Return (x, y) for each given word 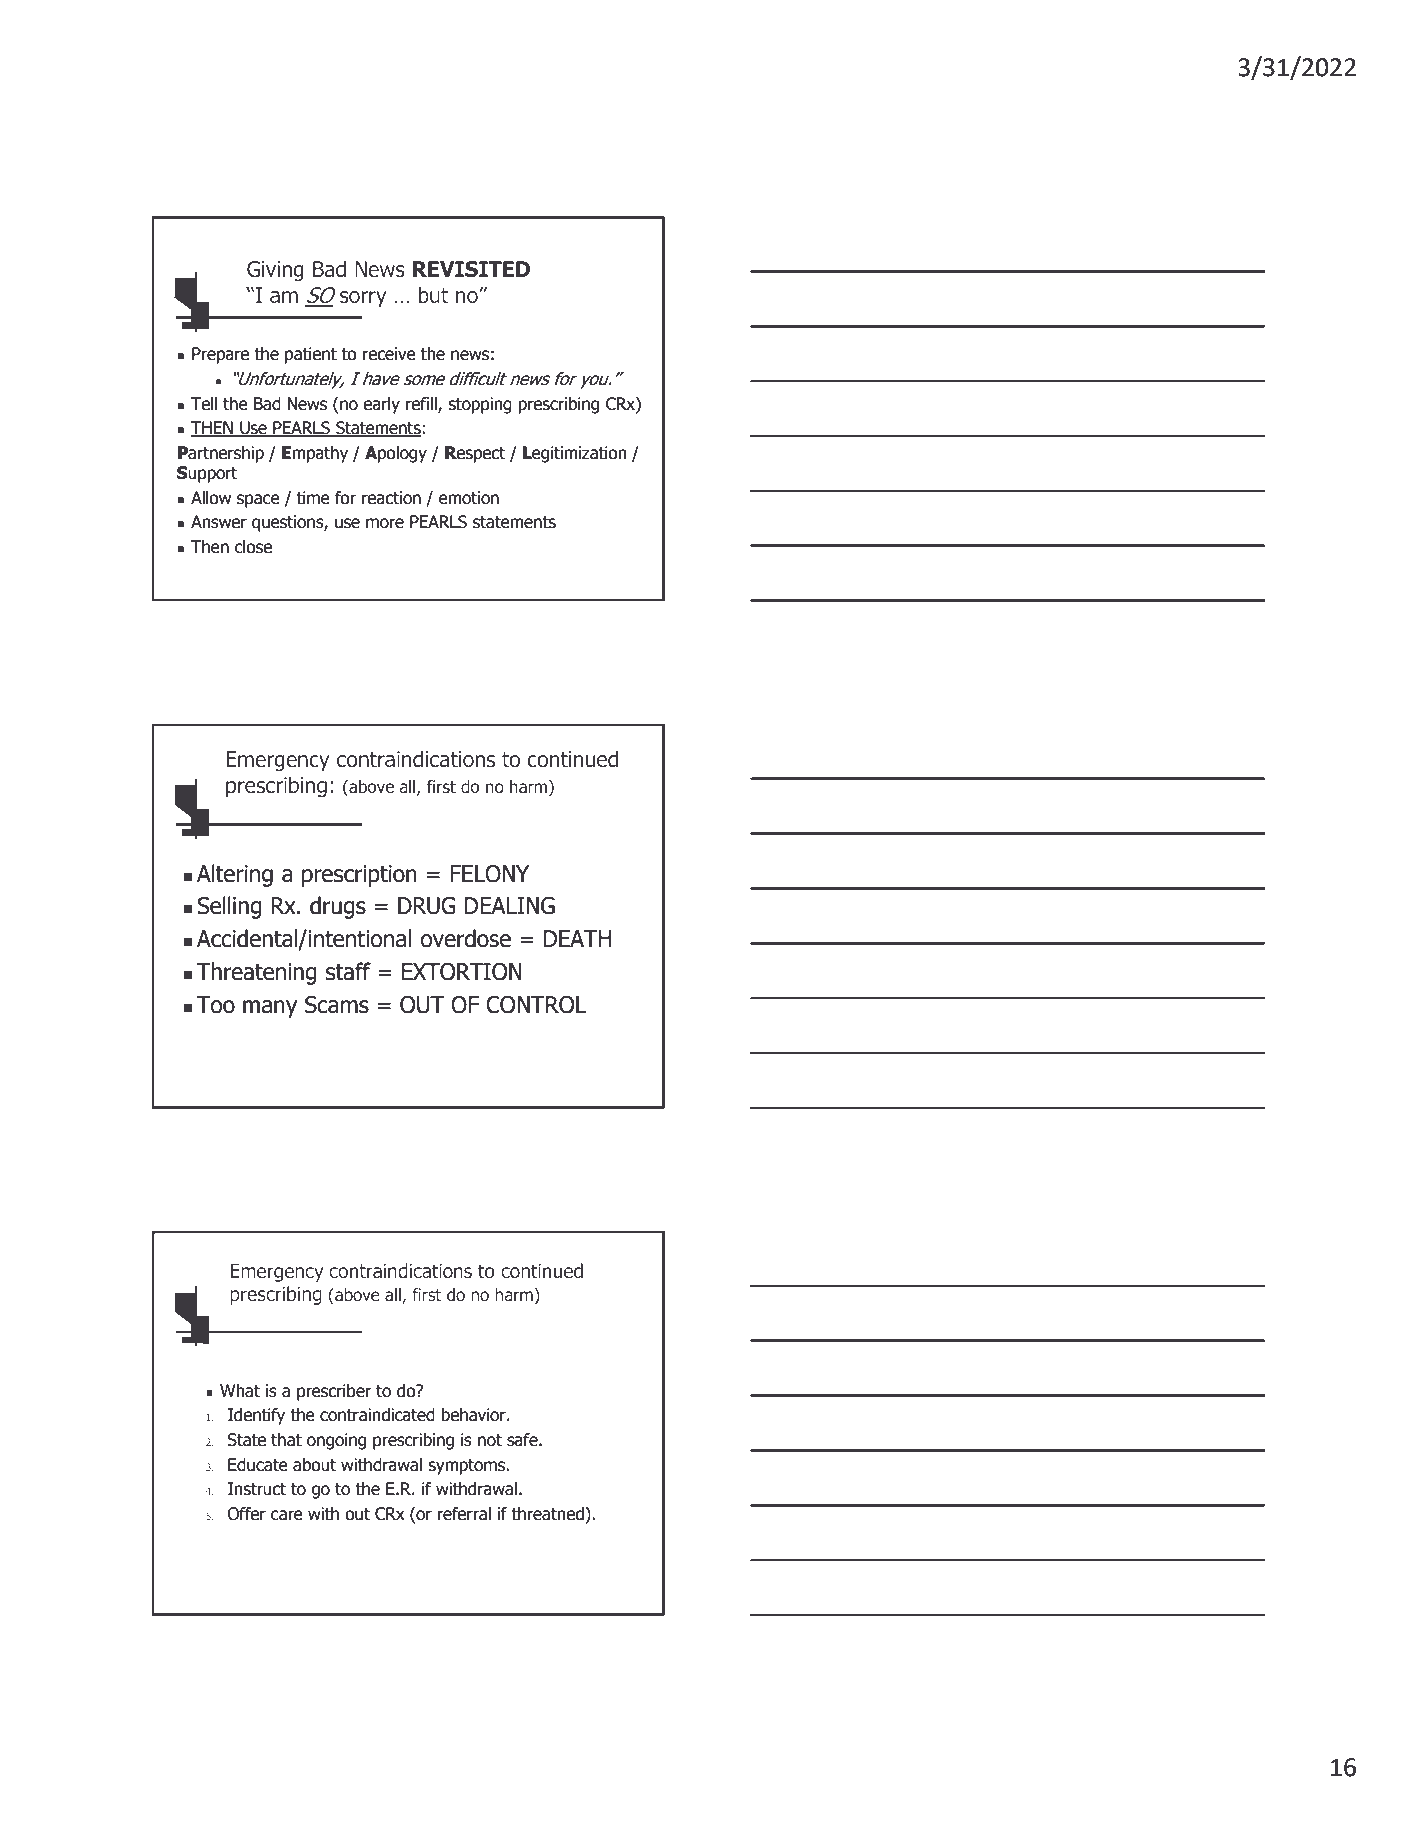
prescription (359, 876)
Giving (275, 271)
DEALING (510, 906)
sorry (363, 299)
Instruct (257, 1489)
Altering (235, 875)
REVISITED (471, 269)
